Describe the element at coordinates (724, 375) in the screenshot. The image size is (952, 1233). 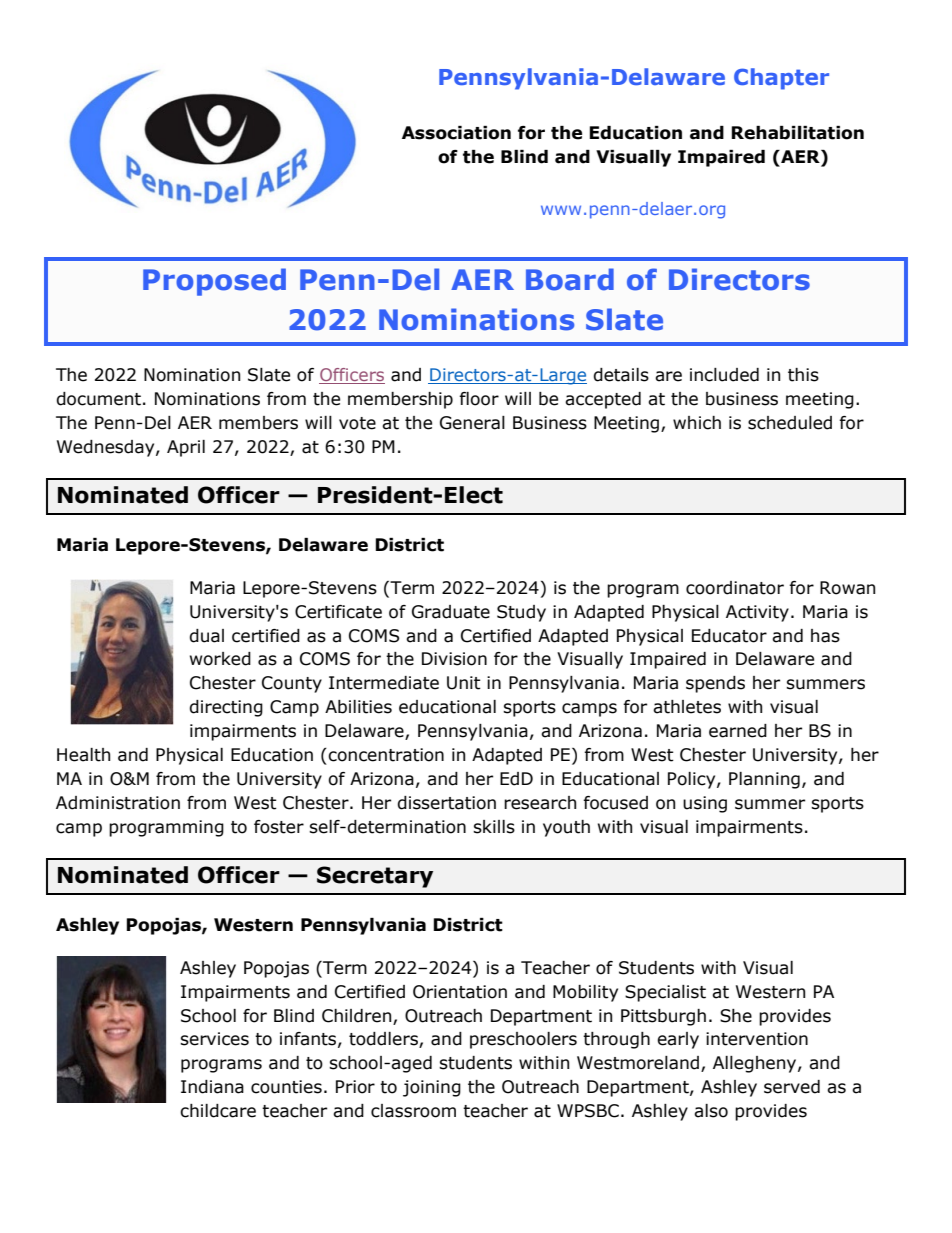
I see `included` at that location.
